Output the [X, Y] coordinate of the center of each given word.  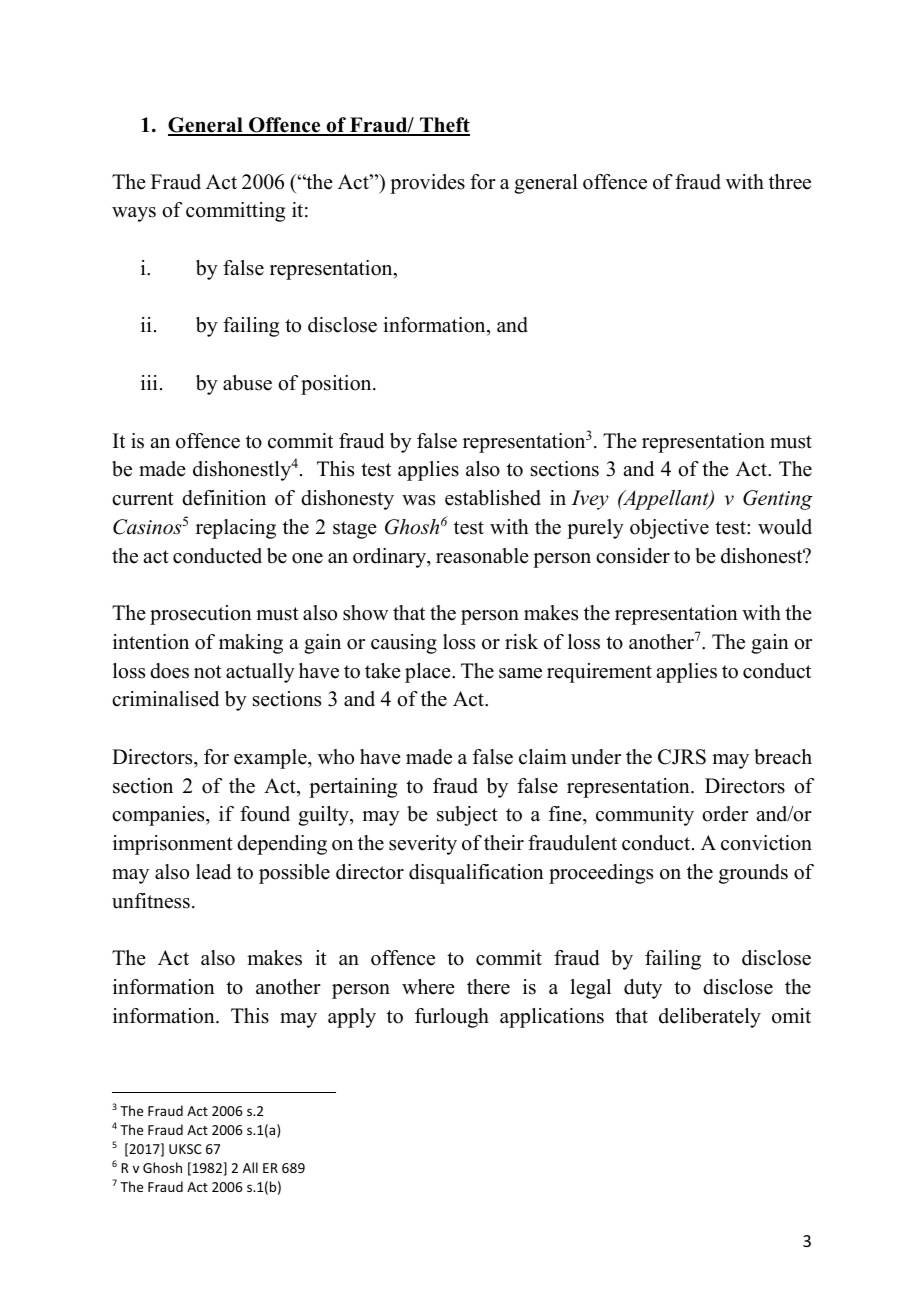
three [790, 182]
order [725, 814]
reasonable [482, 556]
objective [669, 529]
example [271, 759]
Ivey [590, 500]
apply [352, 1018]
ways [134, 214]
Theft [444, 126]
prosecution [201, 615]
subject [467, 816]
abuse [247, 383]
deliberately [710, 1018]
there [488, 987]
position [337, 385]
